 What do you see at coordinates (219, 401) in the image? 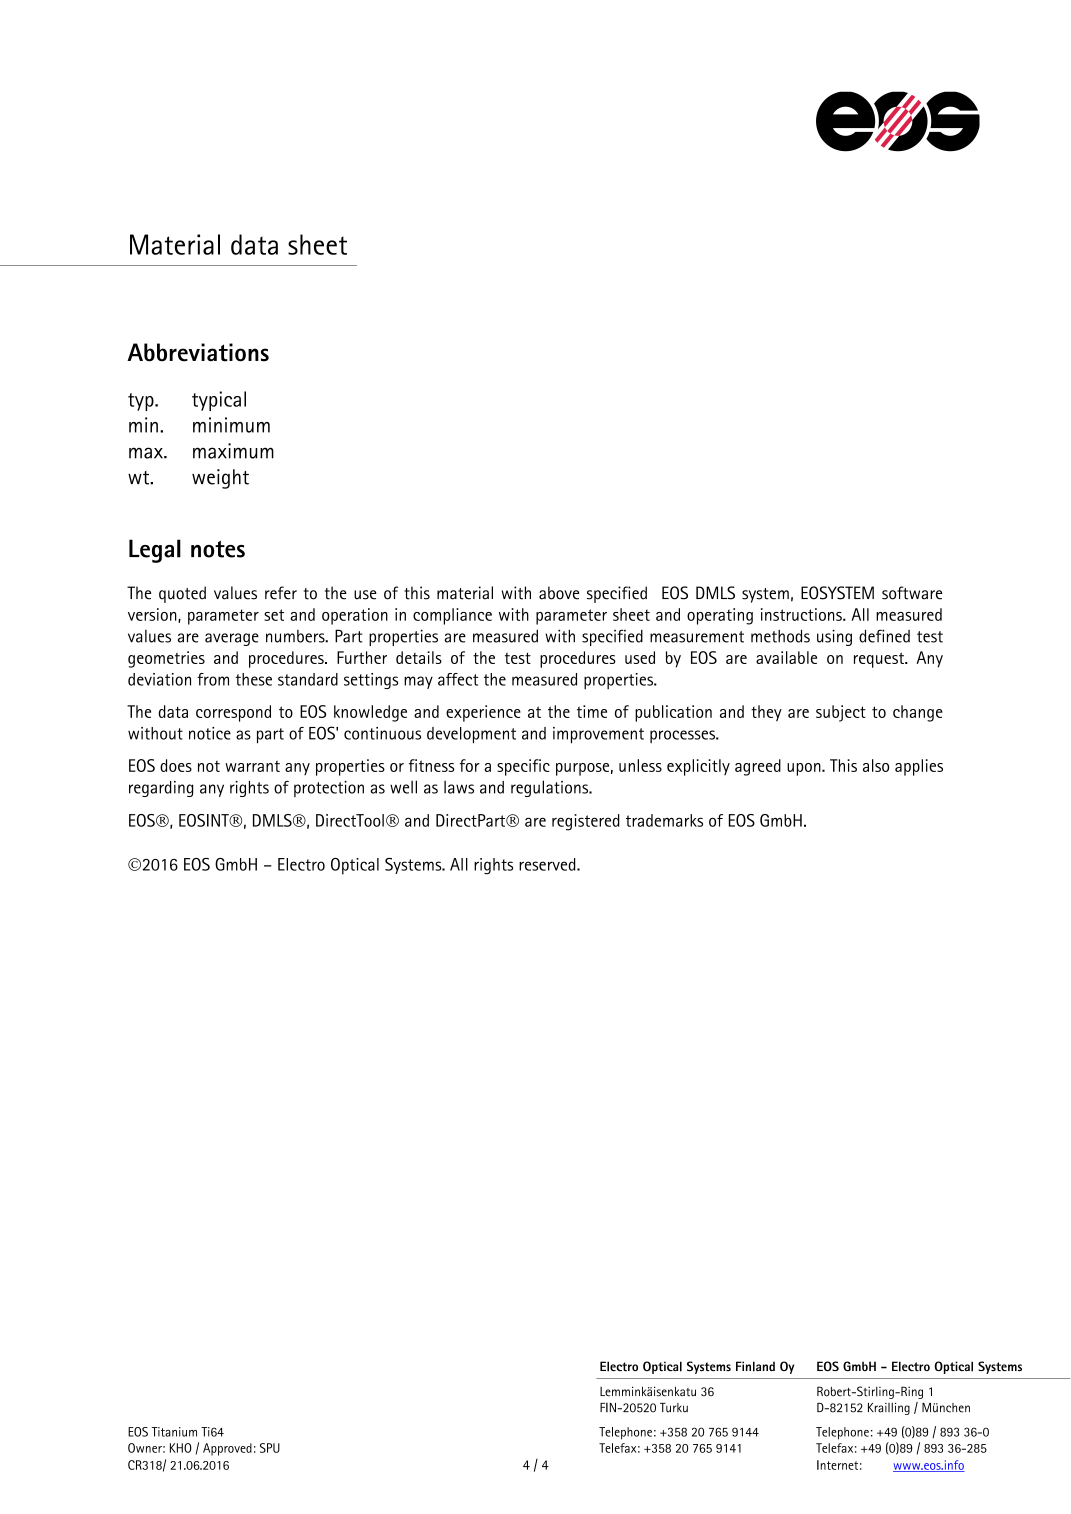
I see `typical` at bounding box center [219, 401].
